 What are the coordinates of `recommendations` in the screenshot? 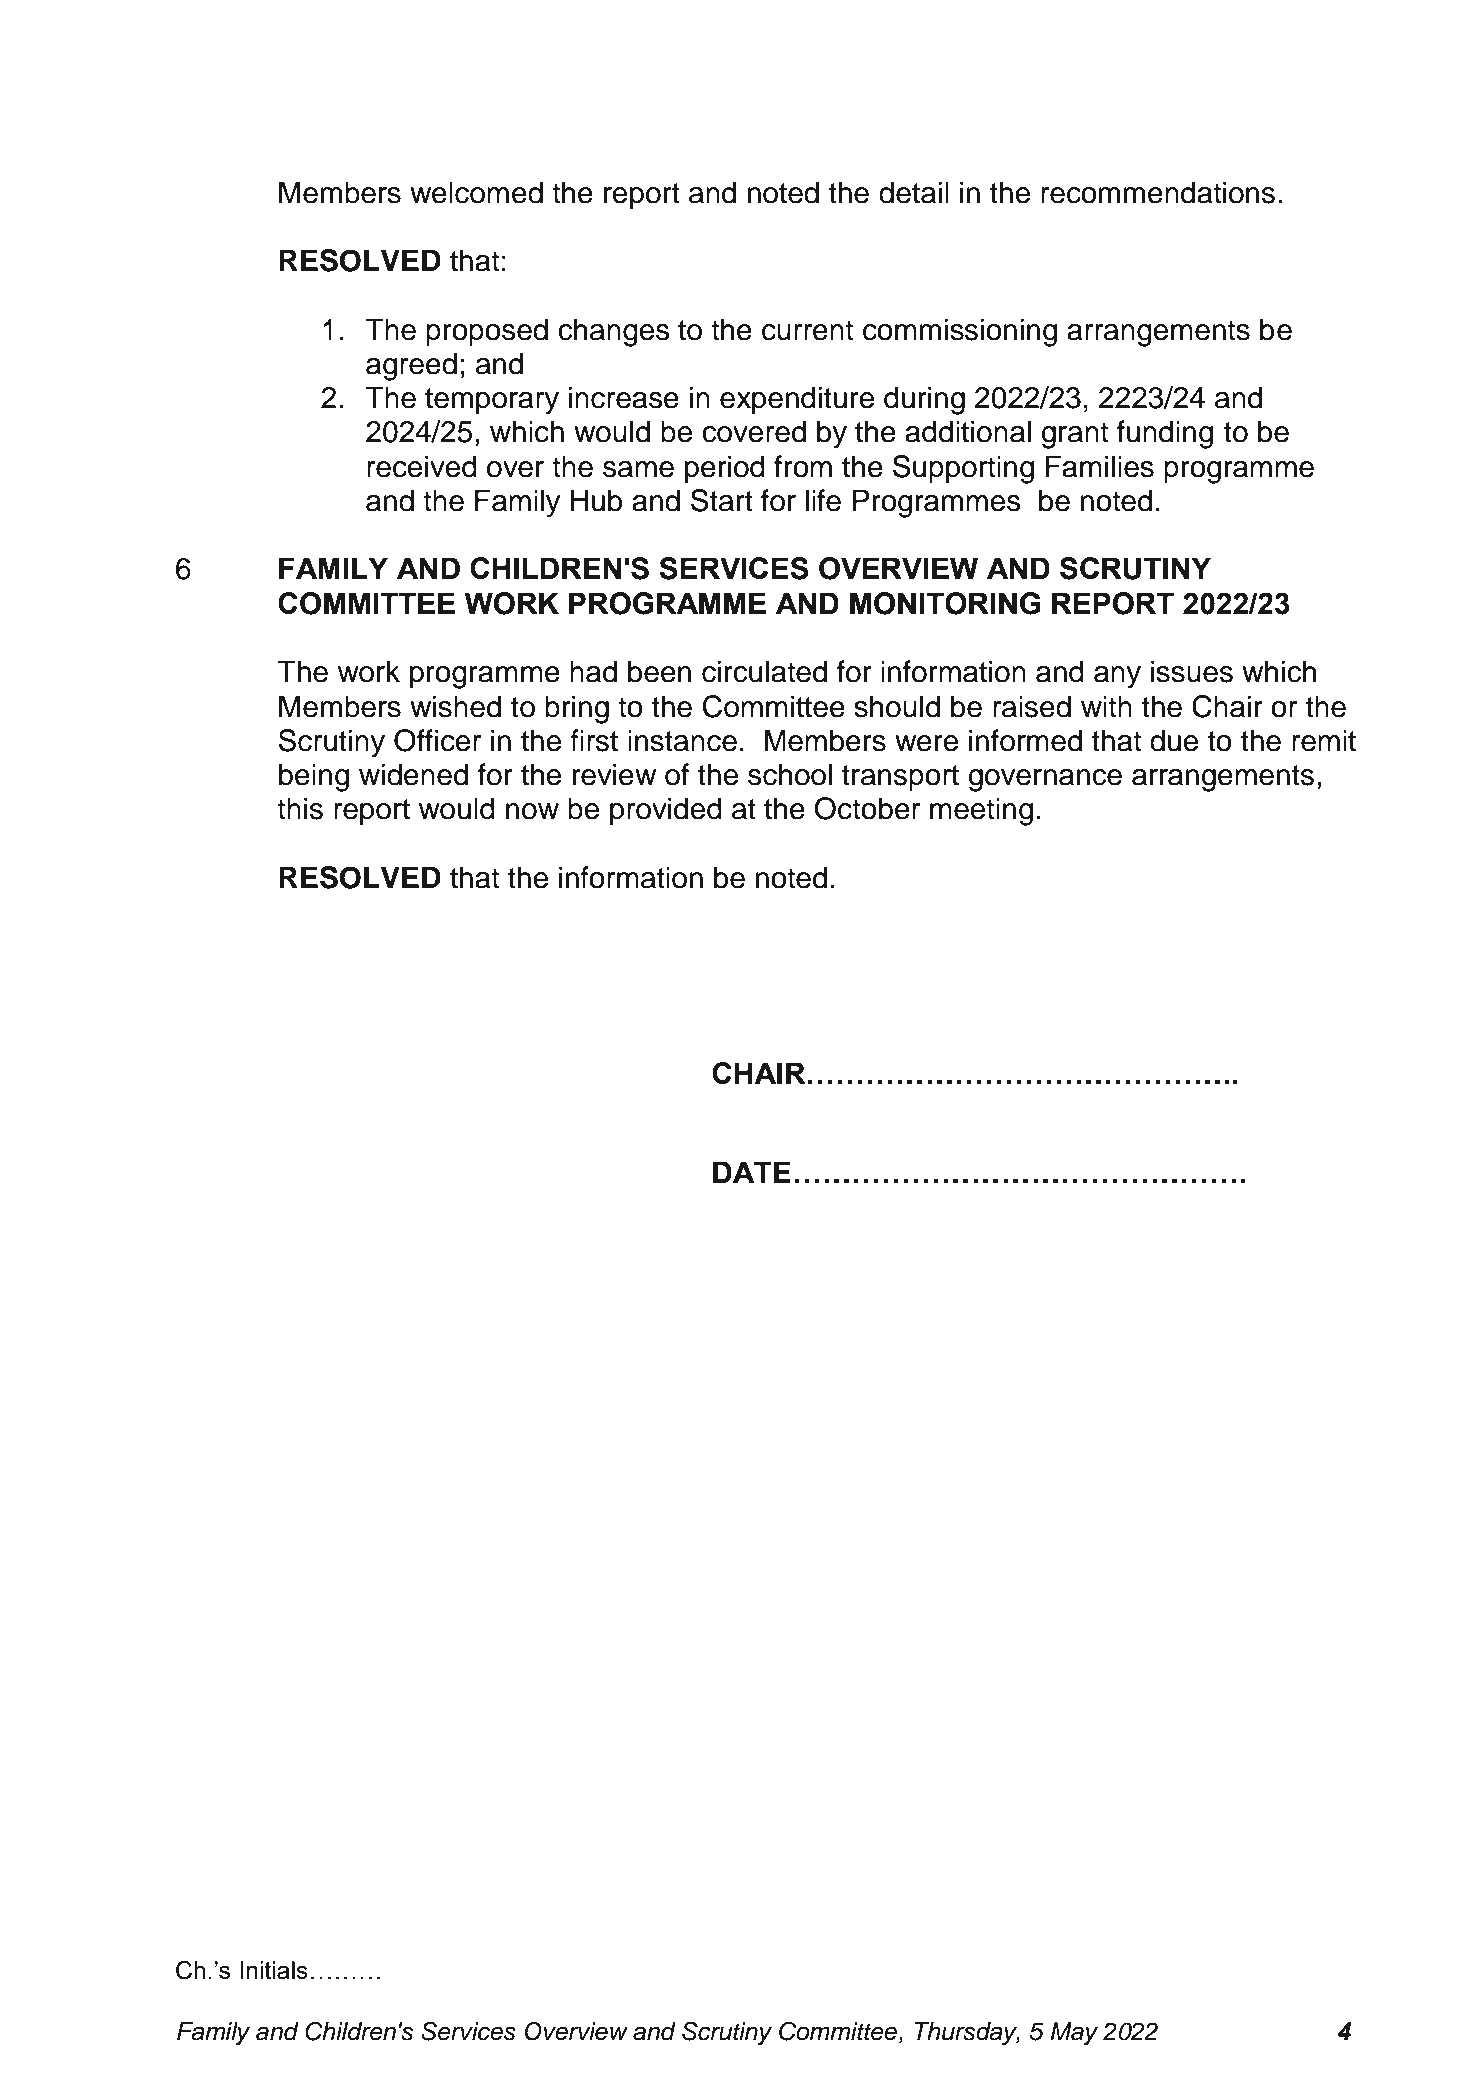 It's located at (1158, 192).
